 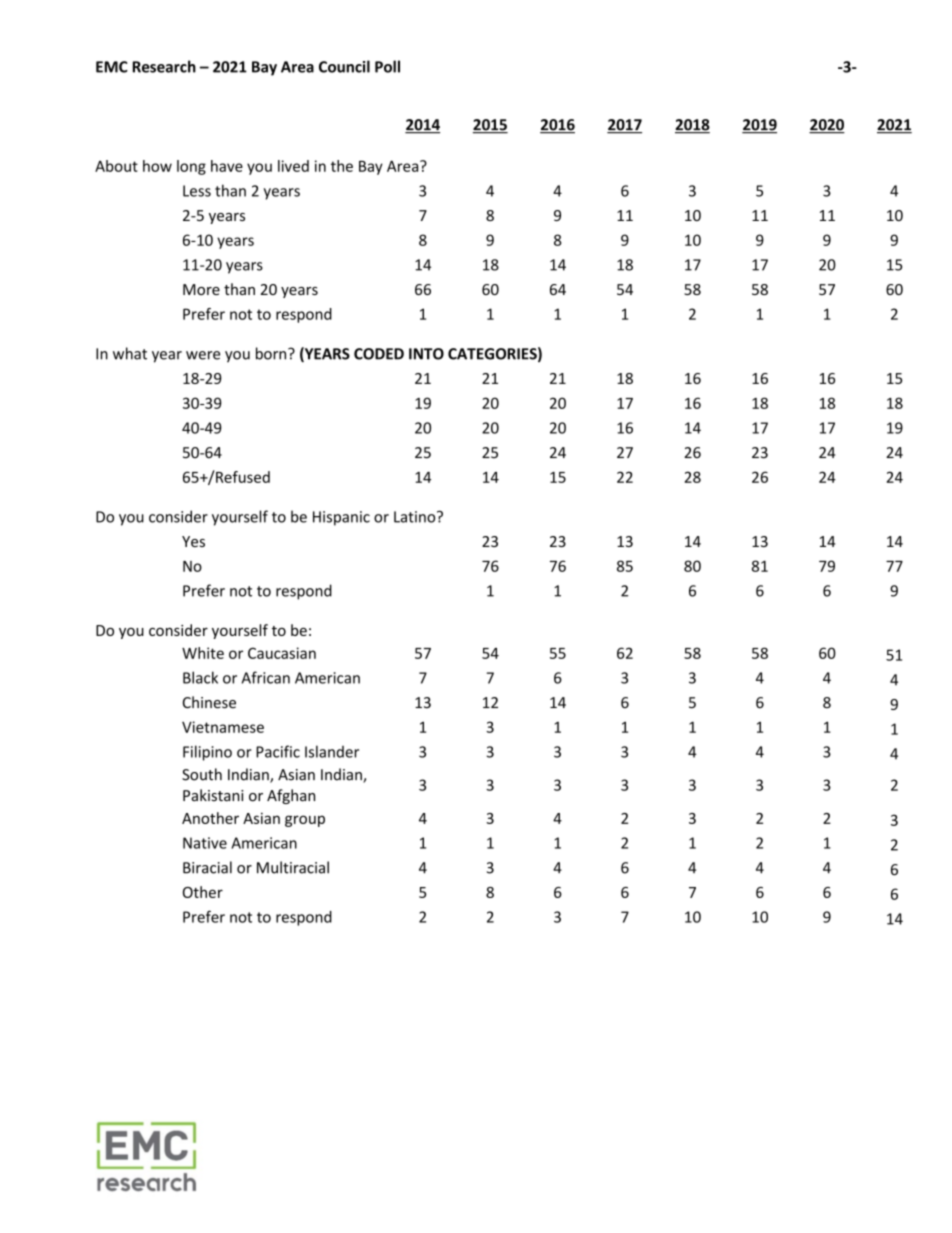 What do you see at coordinates (341, 518) in the screenshot?
I see `Hispanic` at bounding box center [341, 518].
